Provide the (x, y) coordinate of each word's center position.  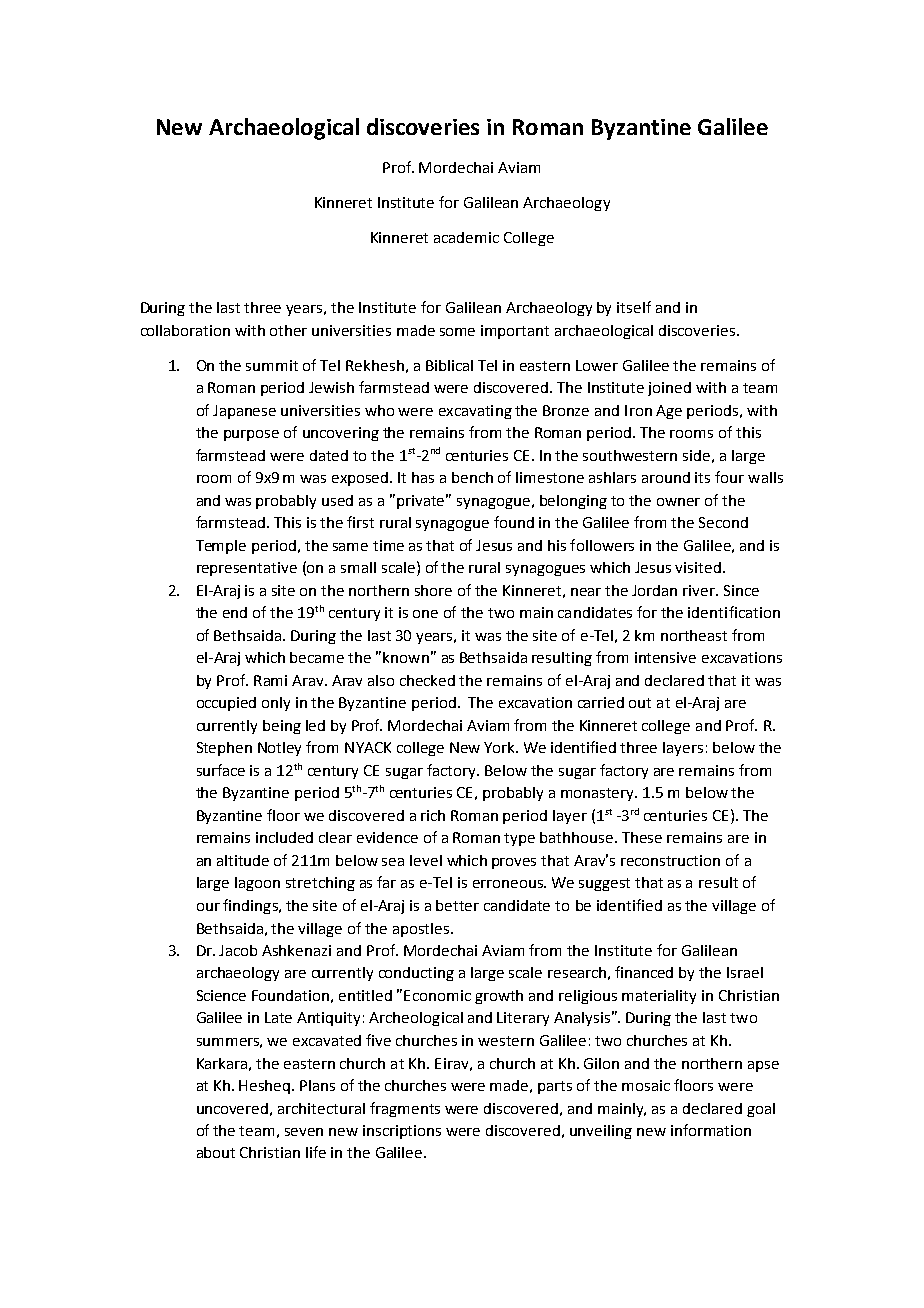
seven (304, 1132)
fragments (405, 1109)
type (519, 839)
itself (634, 307)
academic (466, 237)
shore (433, 590)
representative (247, 569)
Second (723, 522)
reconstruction (670, 860)
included (284, 837)
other (288, 330)
